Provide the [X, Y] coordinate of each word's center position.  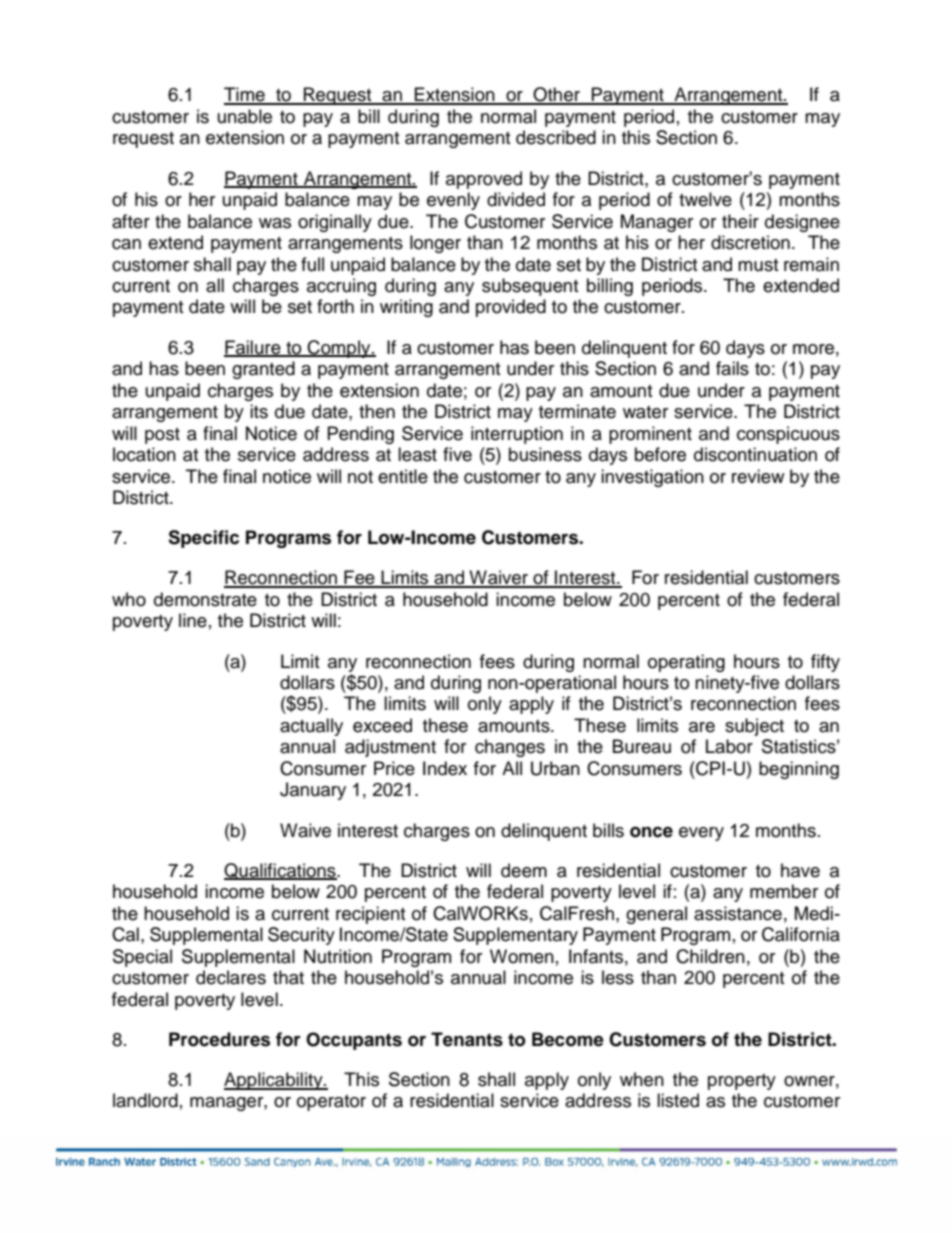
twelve [705, 199]
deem [524, 870]
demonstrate [205, 599]
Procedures [219, 1039]
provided [511, 308]
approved [484, 180]
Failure [253, 348]
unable [245, 116]
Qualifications [281, 871]
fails [732, 368]
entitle [403, 476]
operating [686, 663]
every [701, 834]
